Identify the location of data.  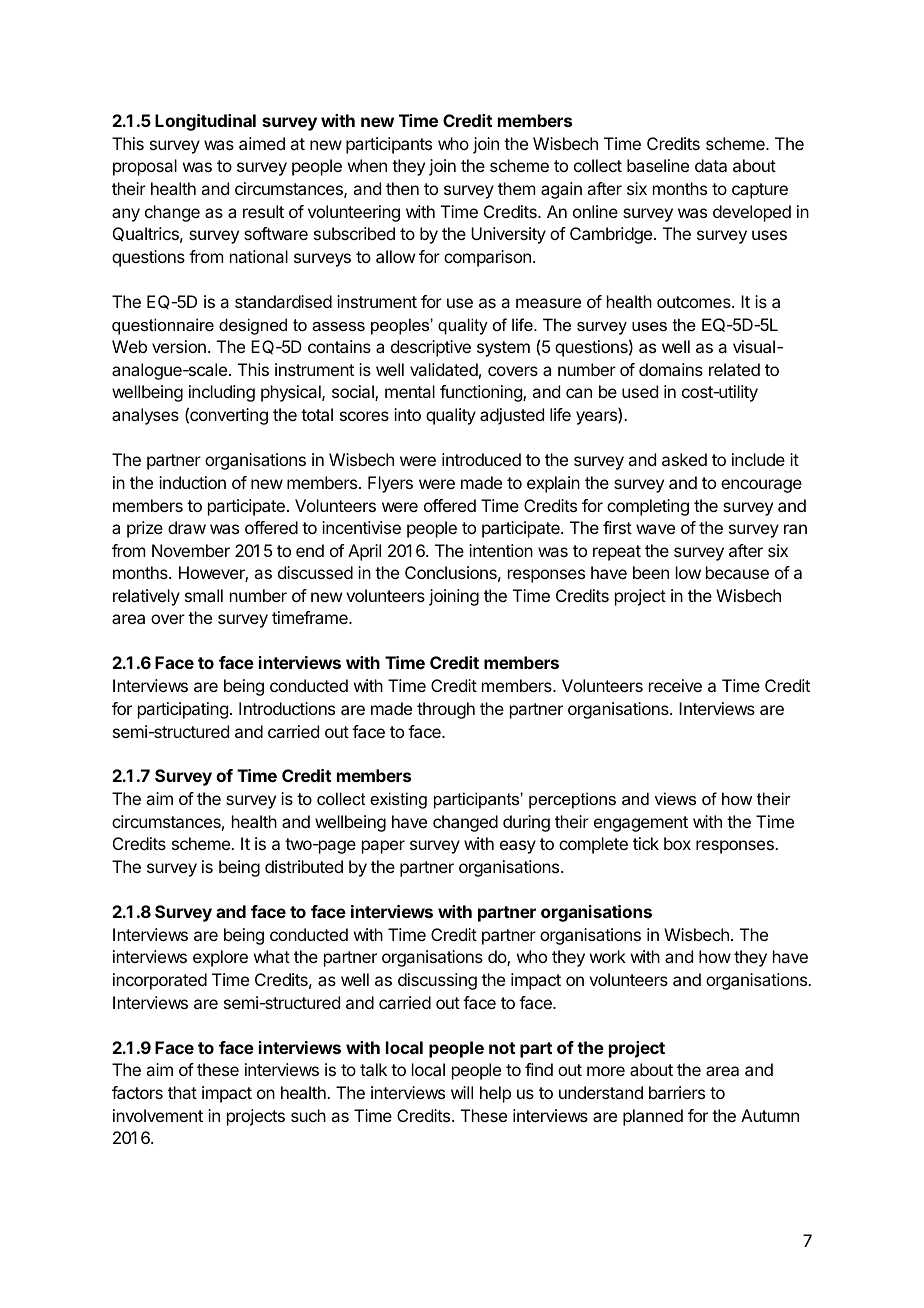
(711, 165).
